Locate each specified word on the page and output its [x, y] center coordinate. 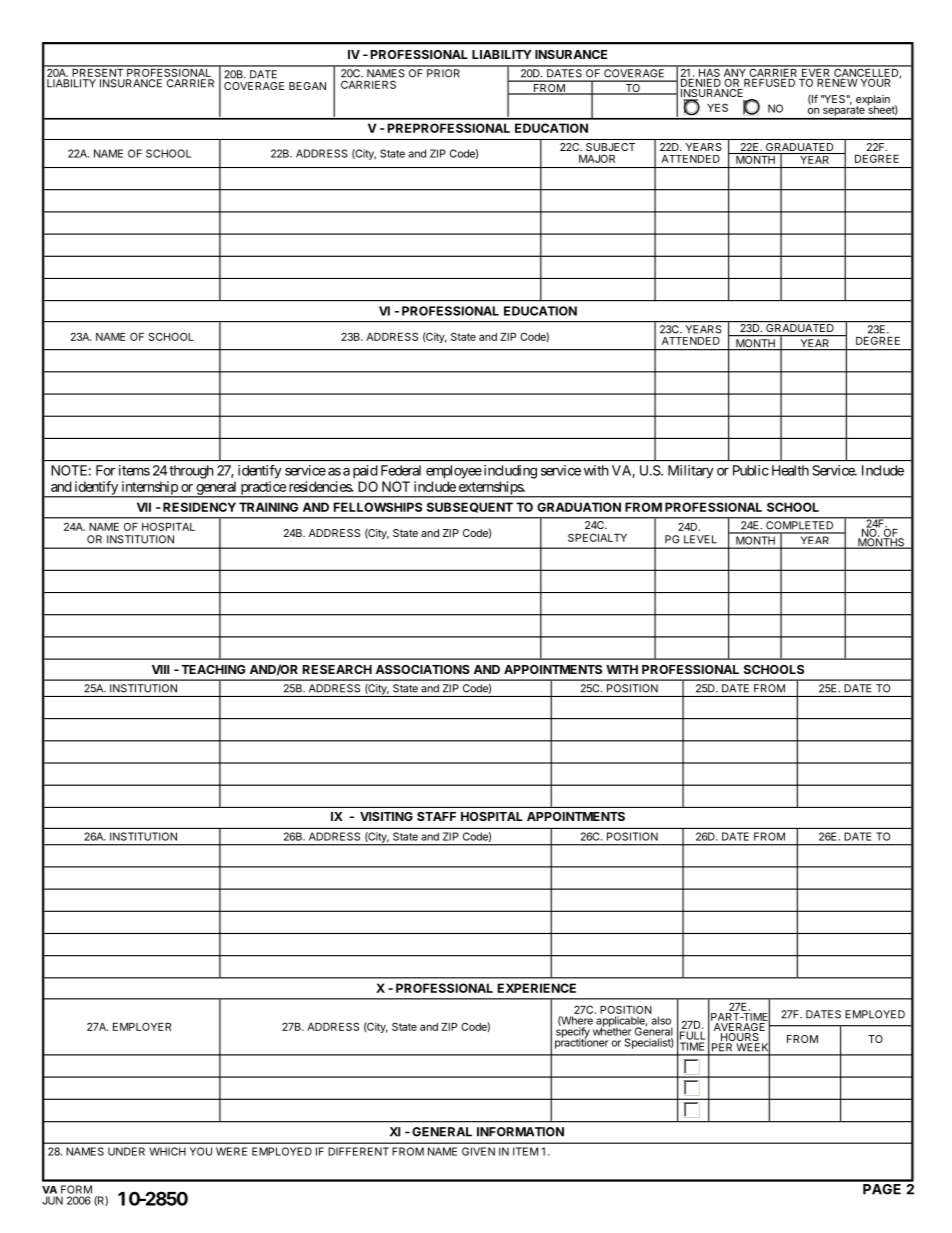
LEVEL [700, 539]
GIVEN [478, 1151]
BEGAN [307, 86]
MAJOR [597, 158]
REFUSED [769, 83]
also [661, 1020]
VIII [160, 669]
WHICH [167, 1151]
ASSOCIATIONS [423, 669]
